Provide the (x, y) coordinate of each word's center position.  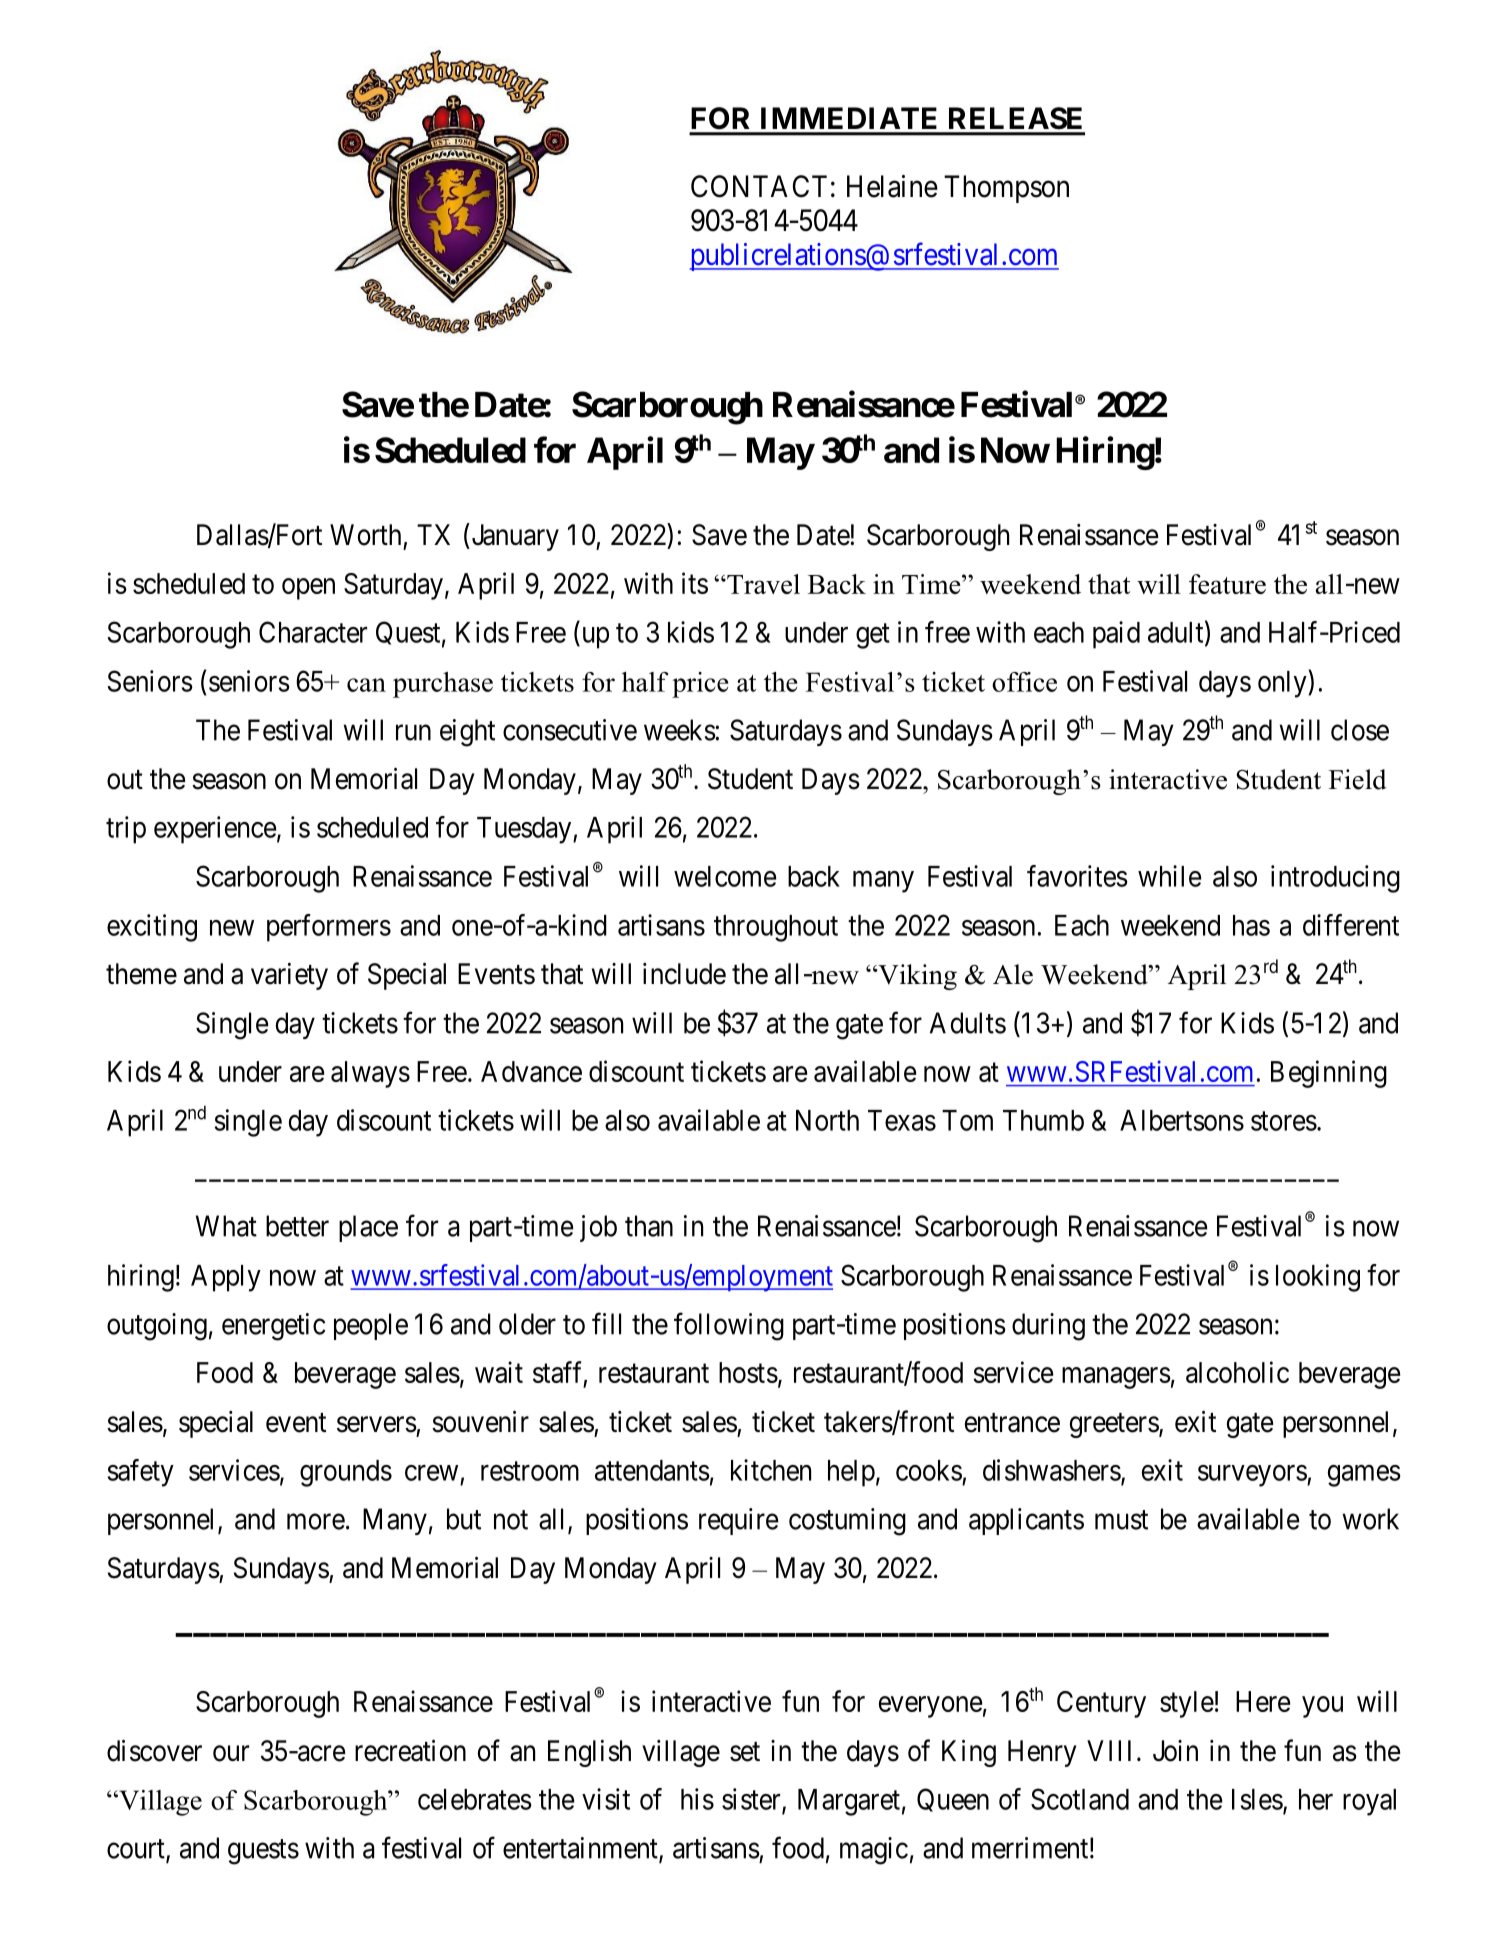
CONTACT (759, 186)
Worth (365, 535)
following (729, 1326)
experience (215, 830)
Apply (226, 1278)
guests (263, 1852)
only (1283, 684)
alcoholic (1237, 1372)
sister (752, 1800)
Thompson (1006, 189)
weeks (680, 730)
